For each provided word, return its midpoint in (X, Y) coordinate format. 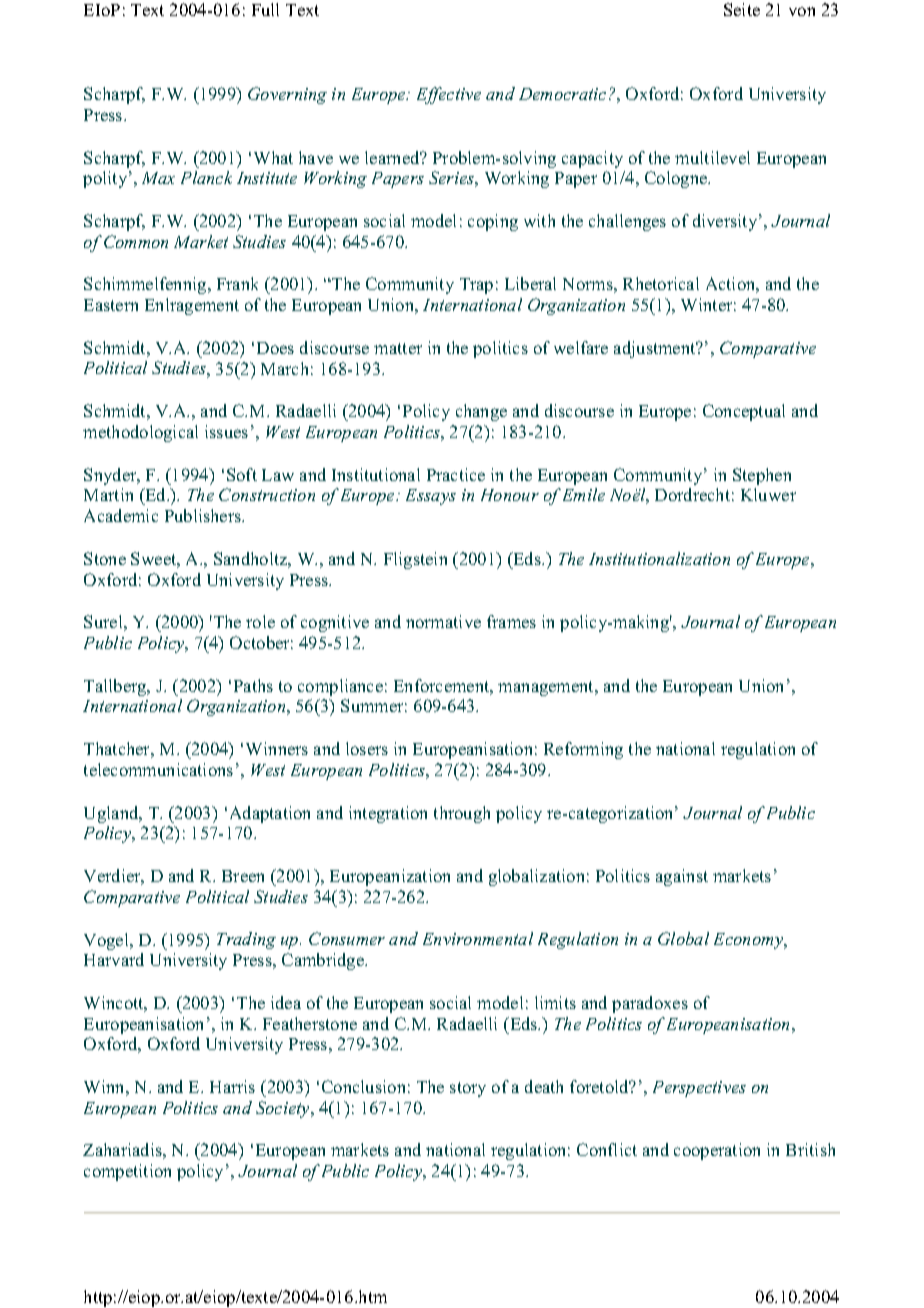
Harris (232, 1086)
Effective (449, 95)
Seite (742, 9)
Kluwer (768, 494)
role (260, 621)
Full (265, 9)
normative (443, 621)
